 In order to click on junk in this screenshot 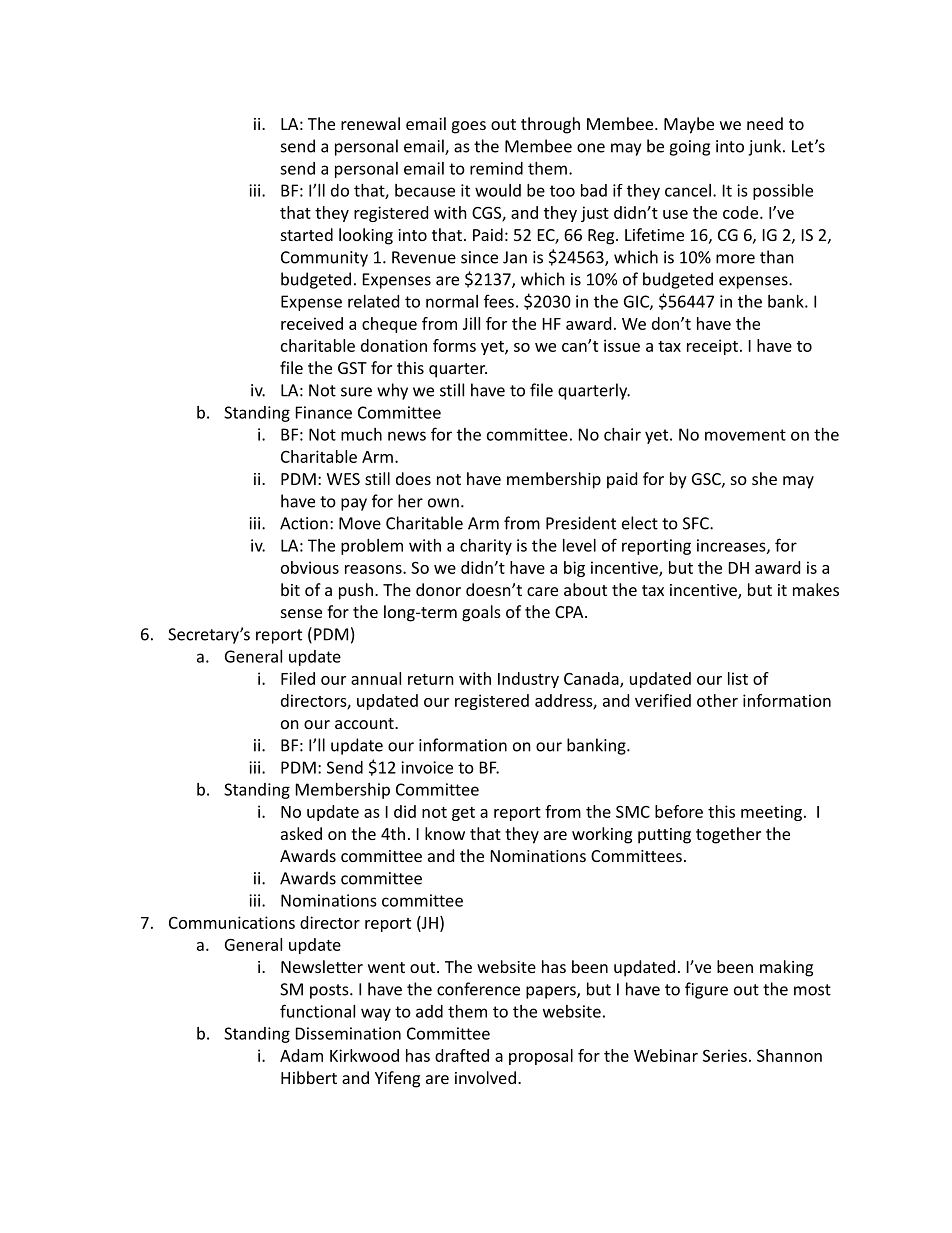, I will do `click(766, 147)`.
